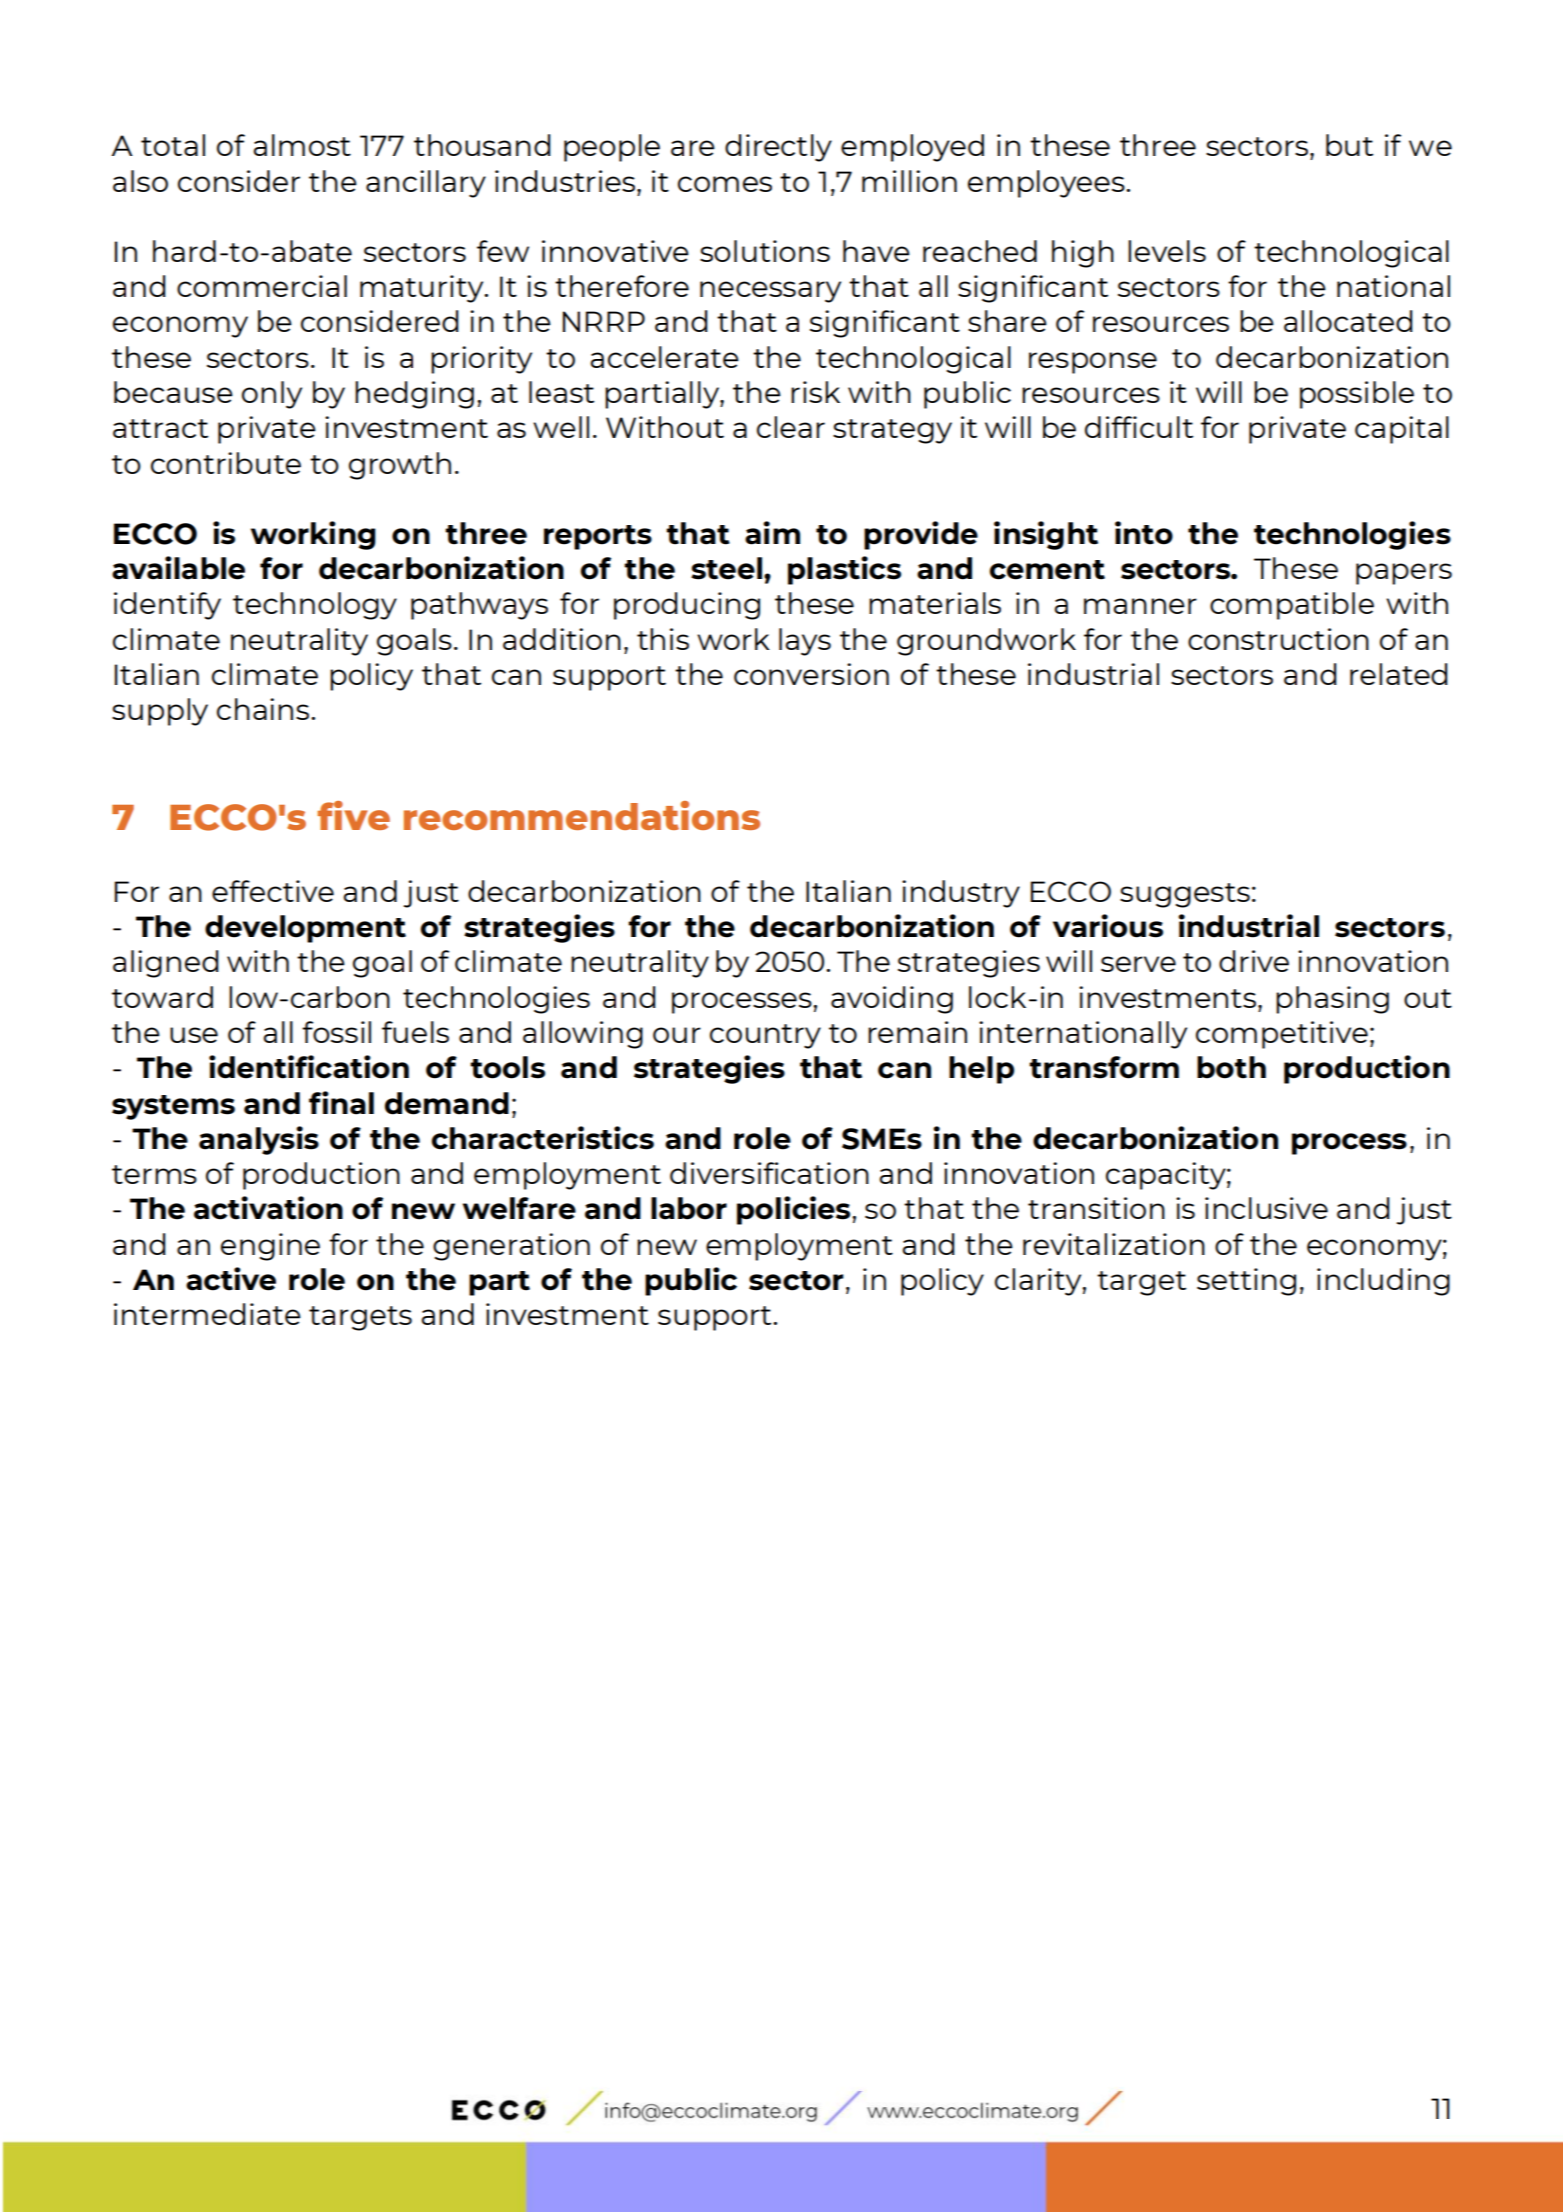 The width and height of the screenshot is (1563, 2212). Describe the element at coordinates (353, 815) in the screenshot. I see `five` at that location.
